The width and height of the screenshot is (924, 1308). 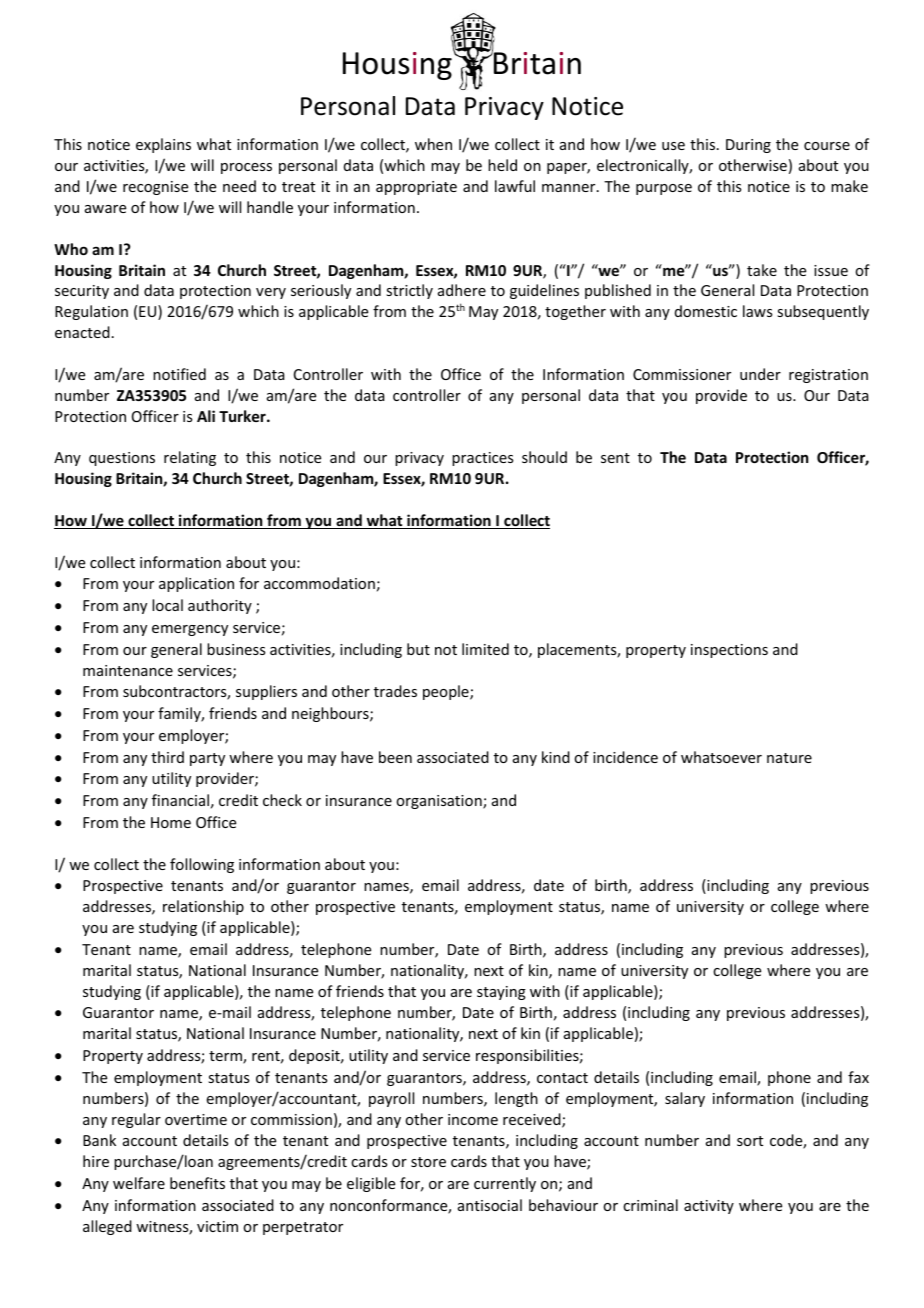 What do you see at coordinates (128, 670) in the screenshot?
I see `maintenance` at bounding box center [128, 670].
